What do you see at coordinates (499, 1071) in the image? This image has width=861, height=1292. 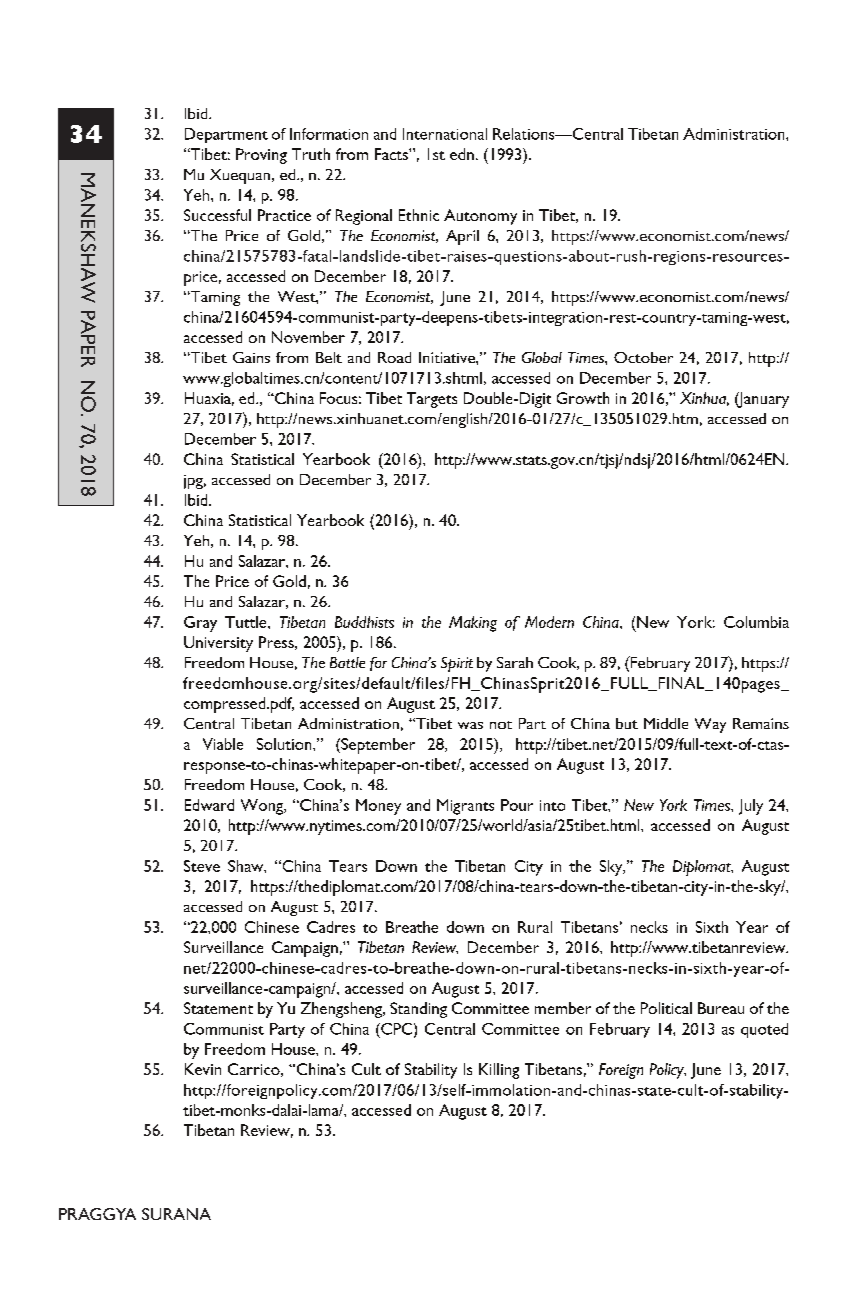 I see `Killing` at bounding box center [499, 1071].
